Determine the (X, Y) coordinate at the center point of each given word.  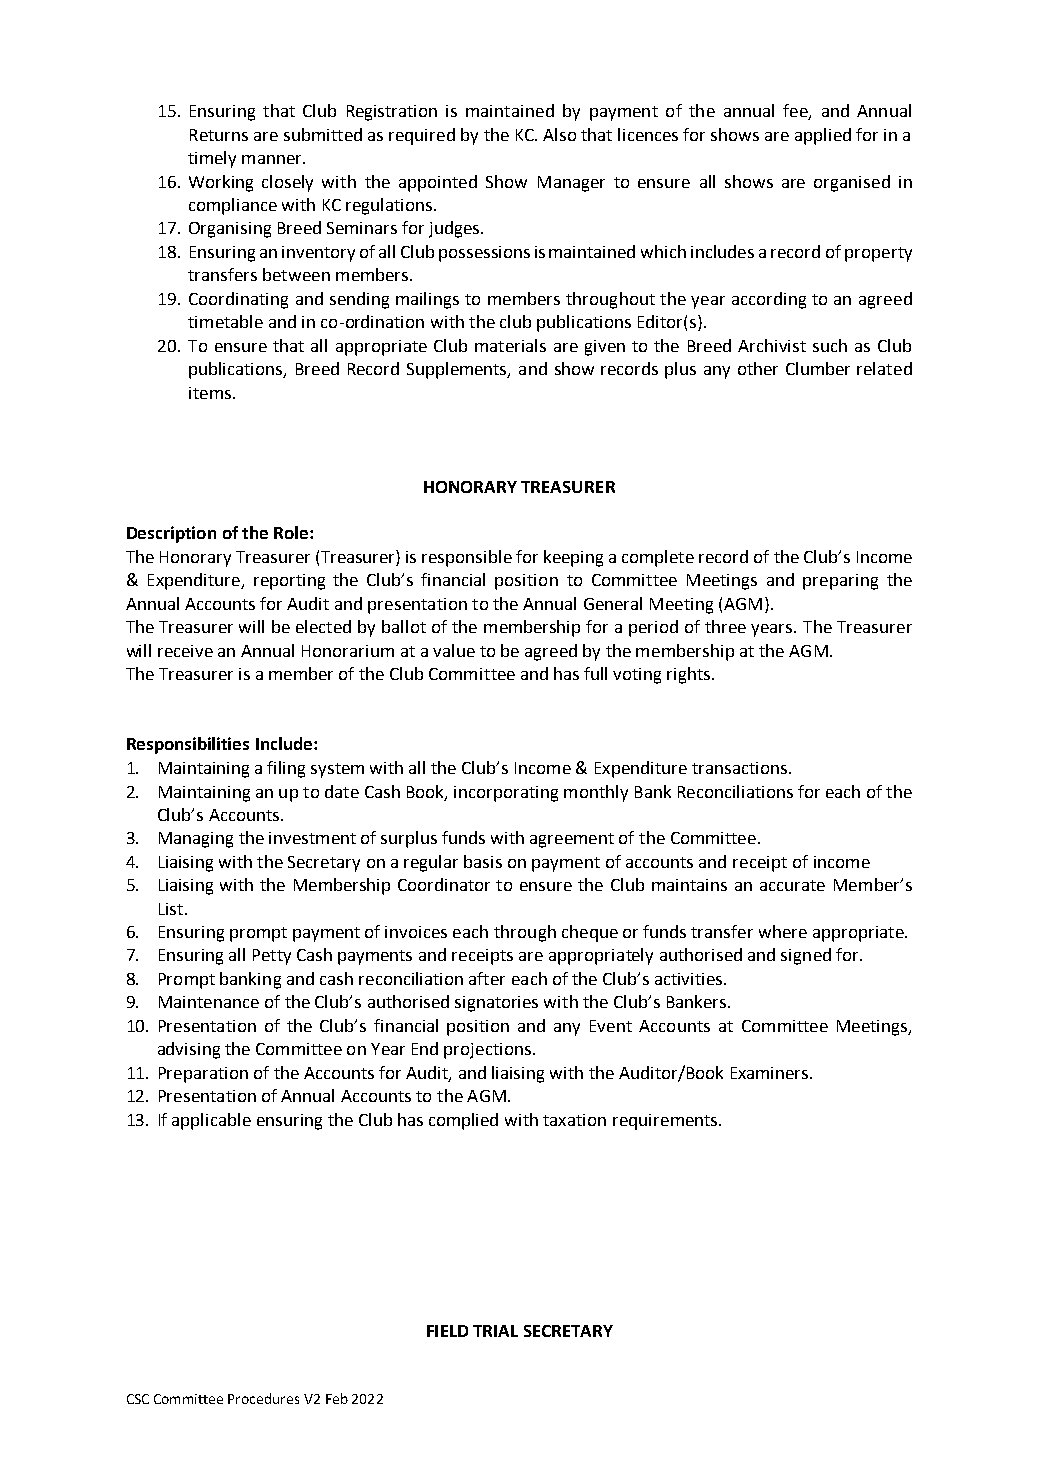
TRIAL (495, 1331)
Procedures (263, 1398)
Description (171, 534)
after (487, 978)
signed (806, 956)
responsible (467, 558)
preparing (840, 582)
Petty (272, 957)
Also (559, 134)
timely (212, 159)
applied (823, 136)
